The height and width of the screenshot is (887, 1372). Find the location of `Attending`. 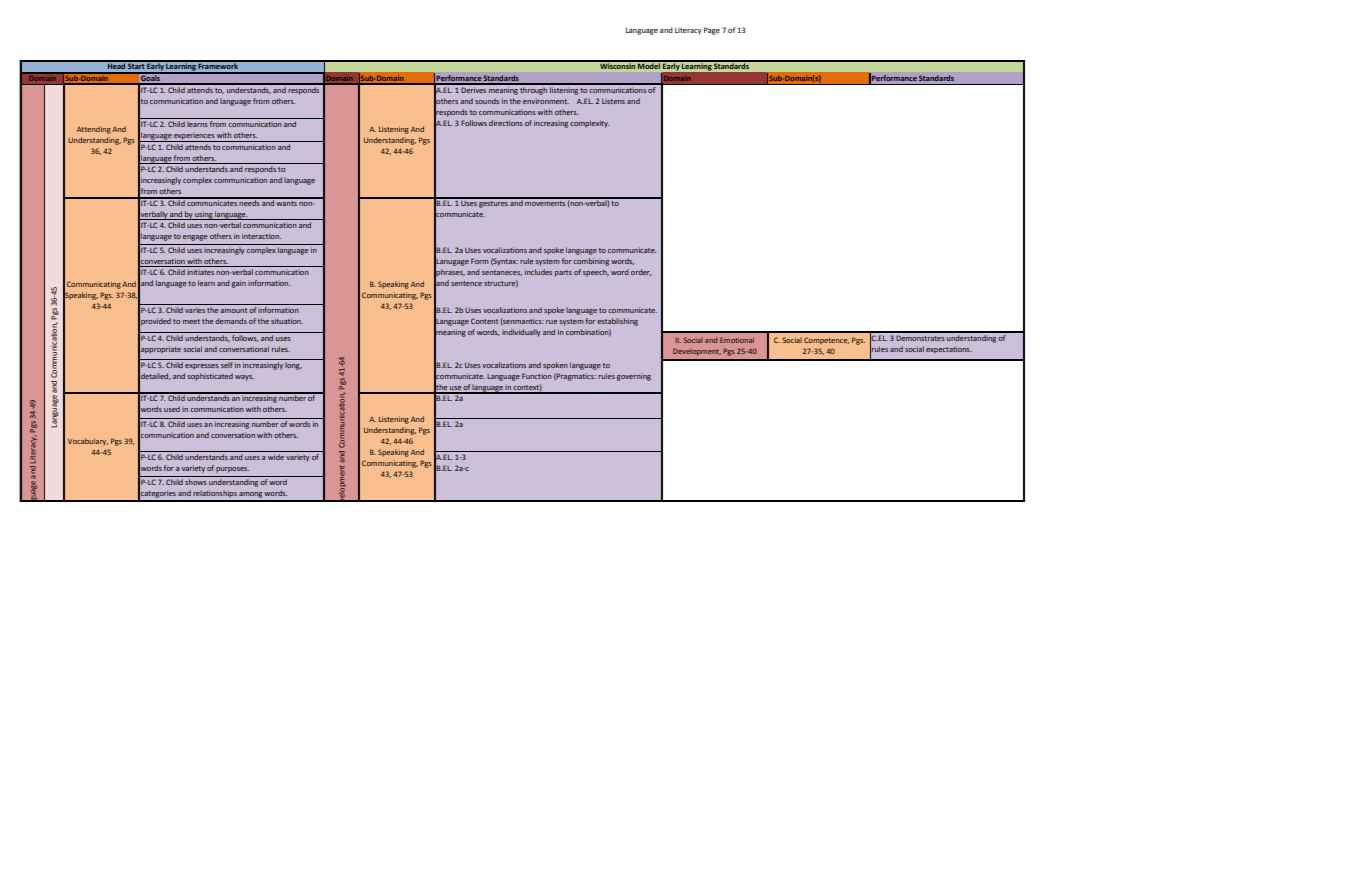

Attending is located at coordinates (94, 130).
